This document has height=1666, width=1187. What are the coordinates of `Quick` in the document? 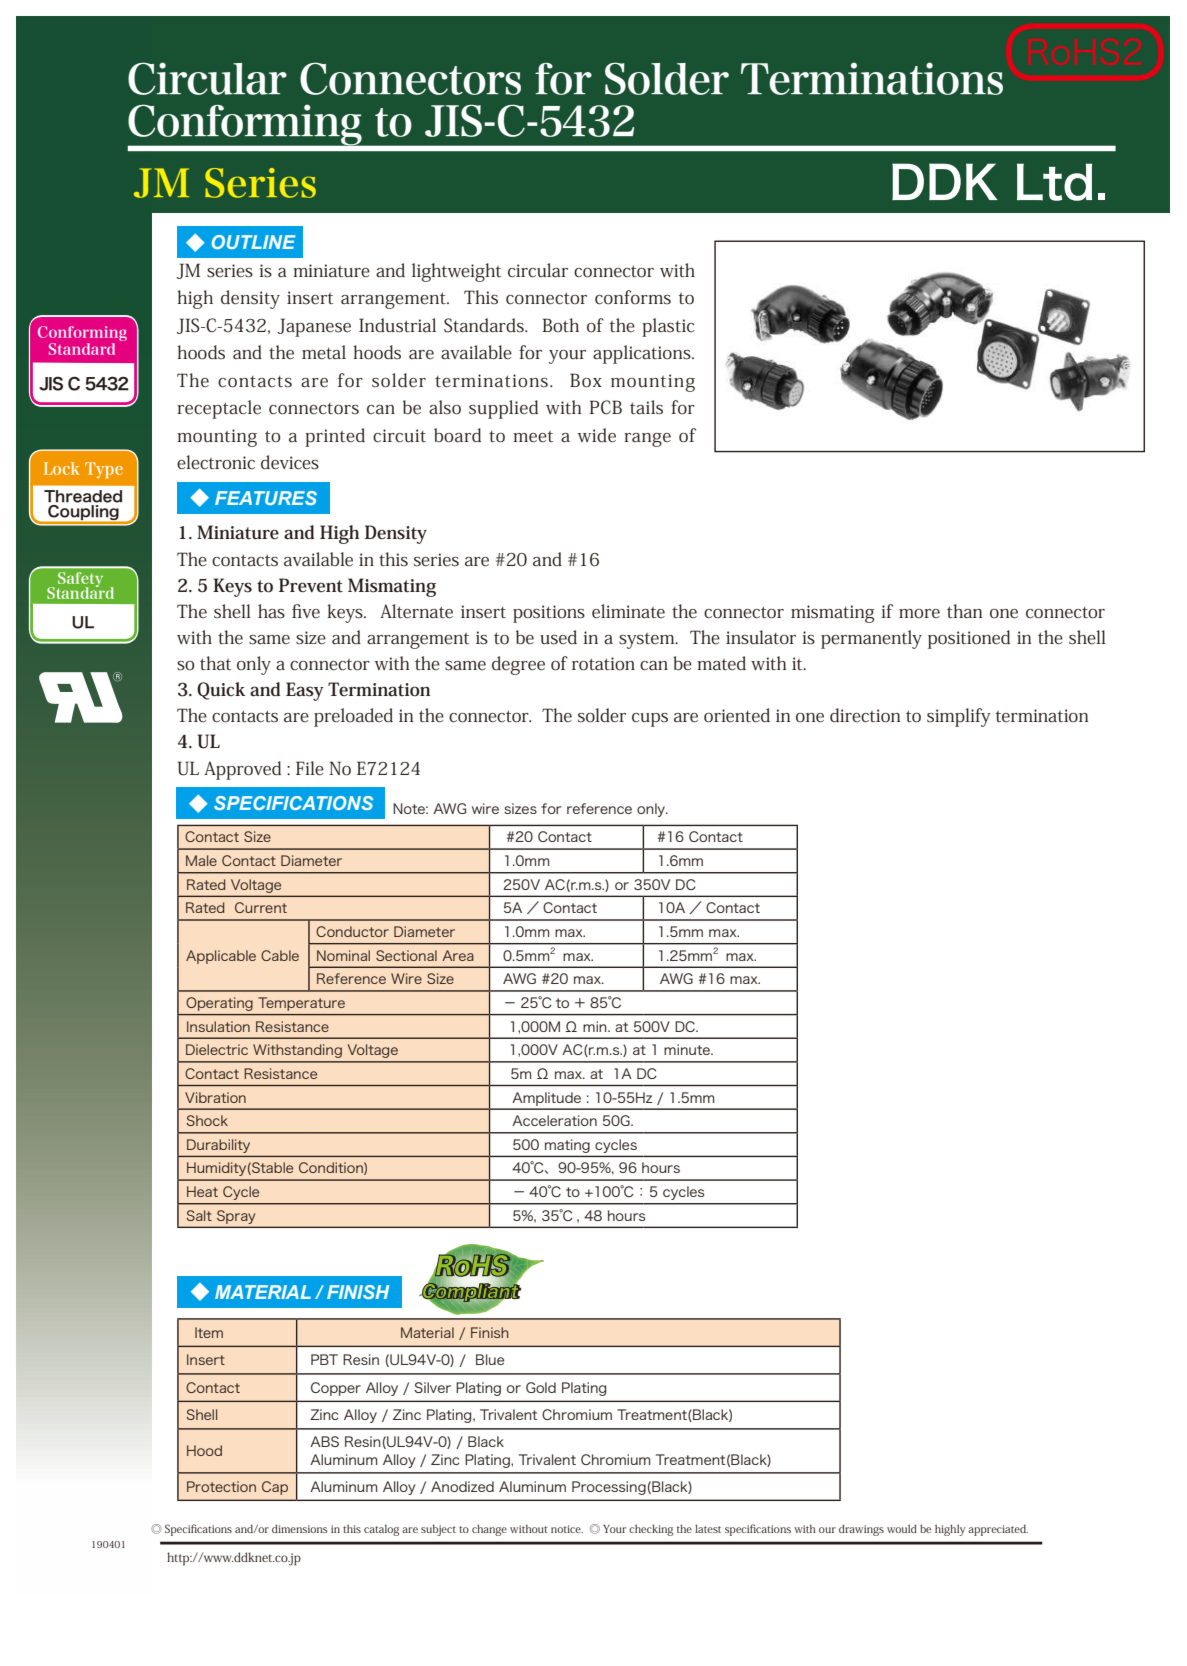 It's located at (221, 691).
